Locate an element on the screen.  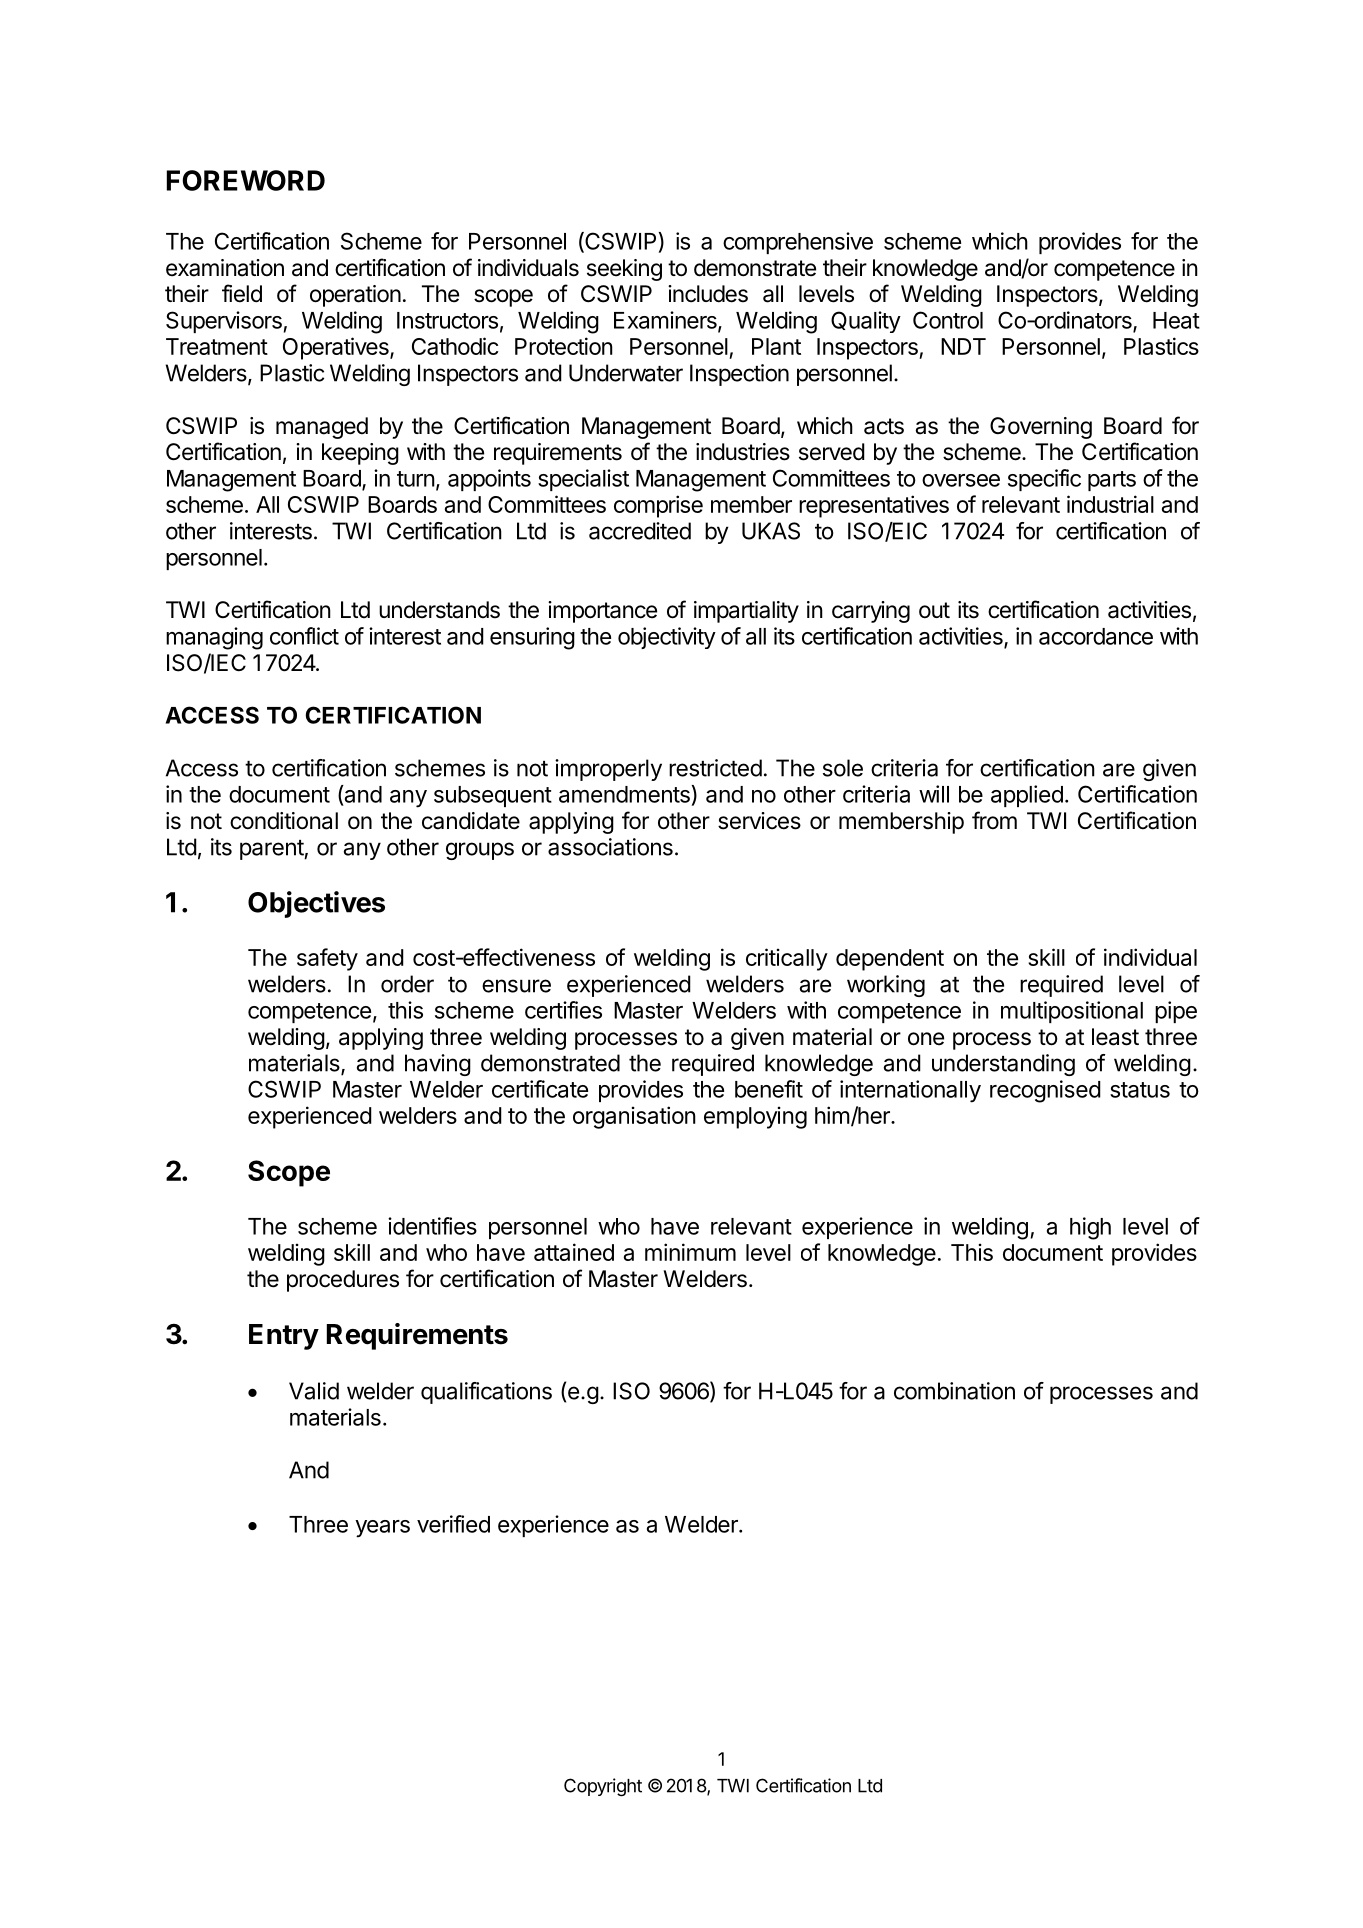
Control is located at coordinates (948, 320).
